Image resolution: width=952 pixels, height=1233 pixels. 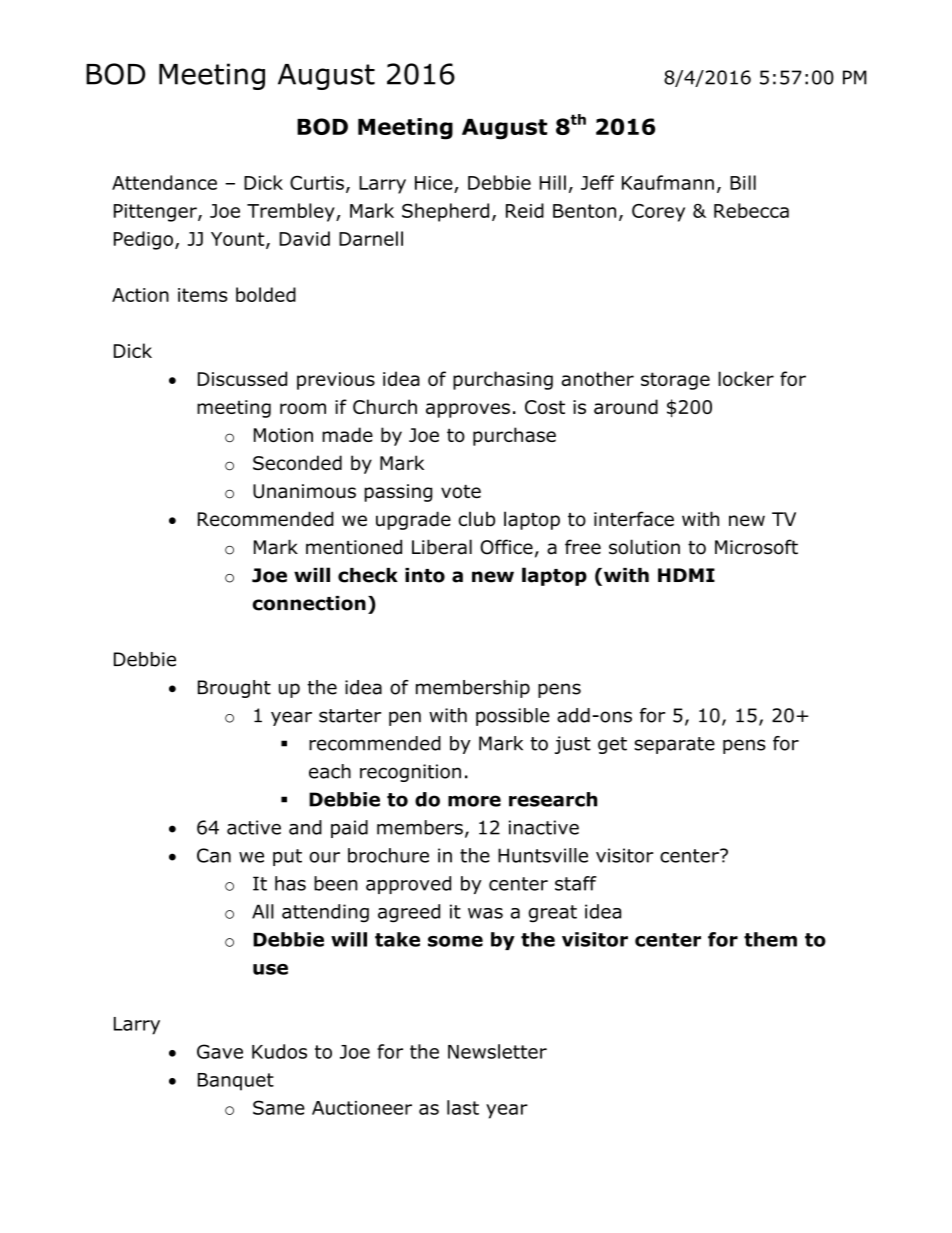 I want to click on Banquet, so click(x=236, y=1082).
